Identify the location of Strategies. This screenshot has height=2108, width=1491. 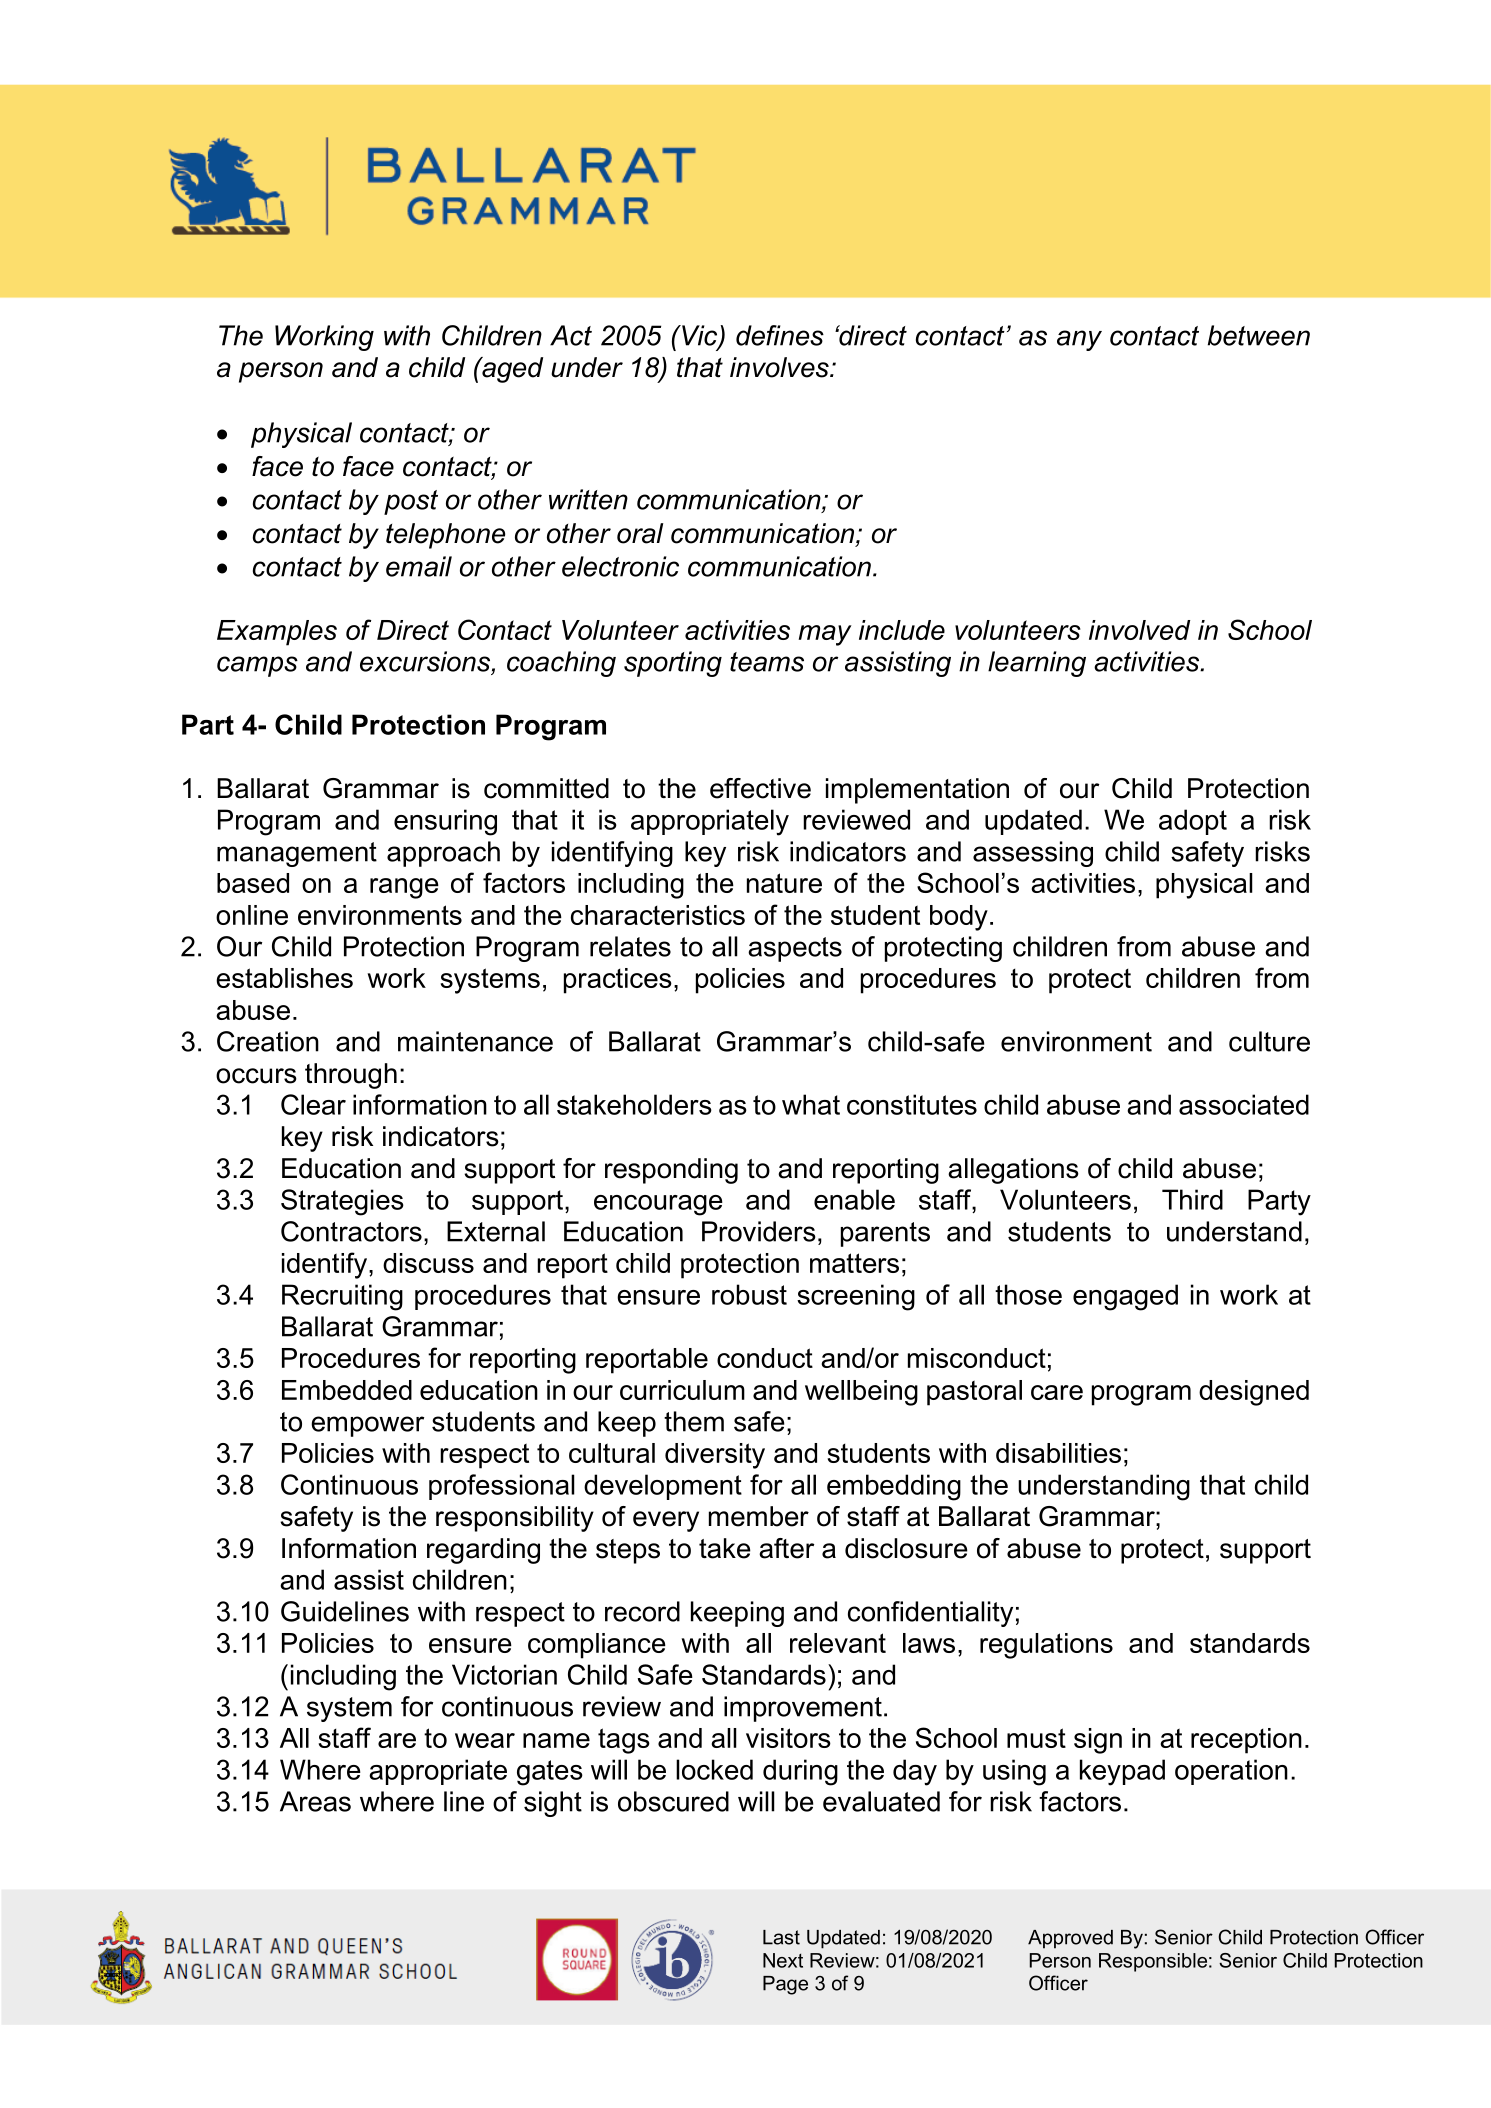
(342, 1202).
